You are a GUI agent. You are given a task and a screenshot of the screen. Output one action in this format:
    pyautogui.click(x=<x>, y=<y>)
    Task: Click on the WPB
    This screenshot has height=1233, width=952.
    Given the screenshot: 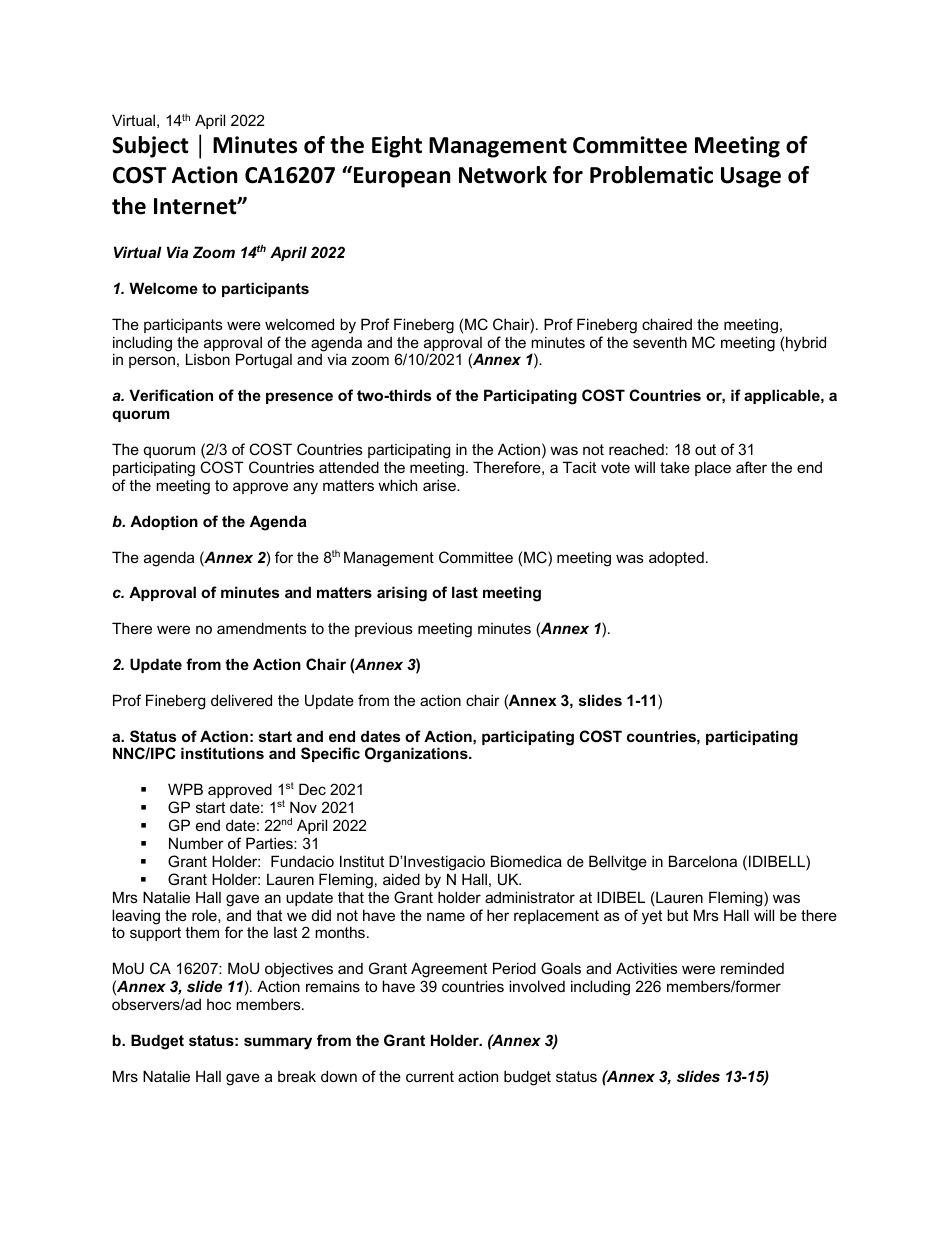 What is the action you would take?
    pyautogui.click(x=185, y=789)
